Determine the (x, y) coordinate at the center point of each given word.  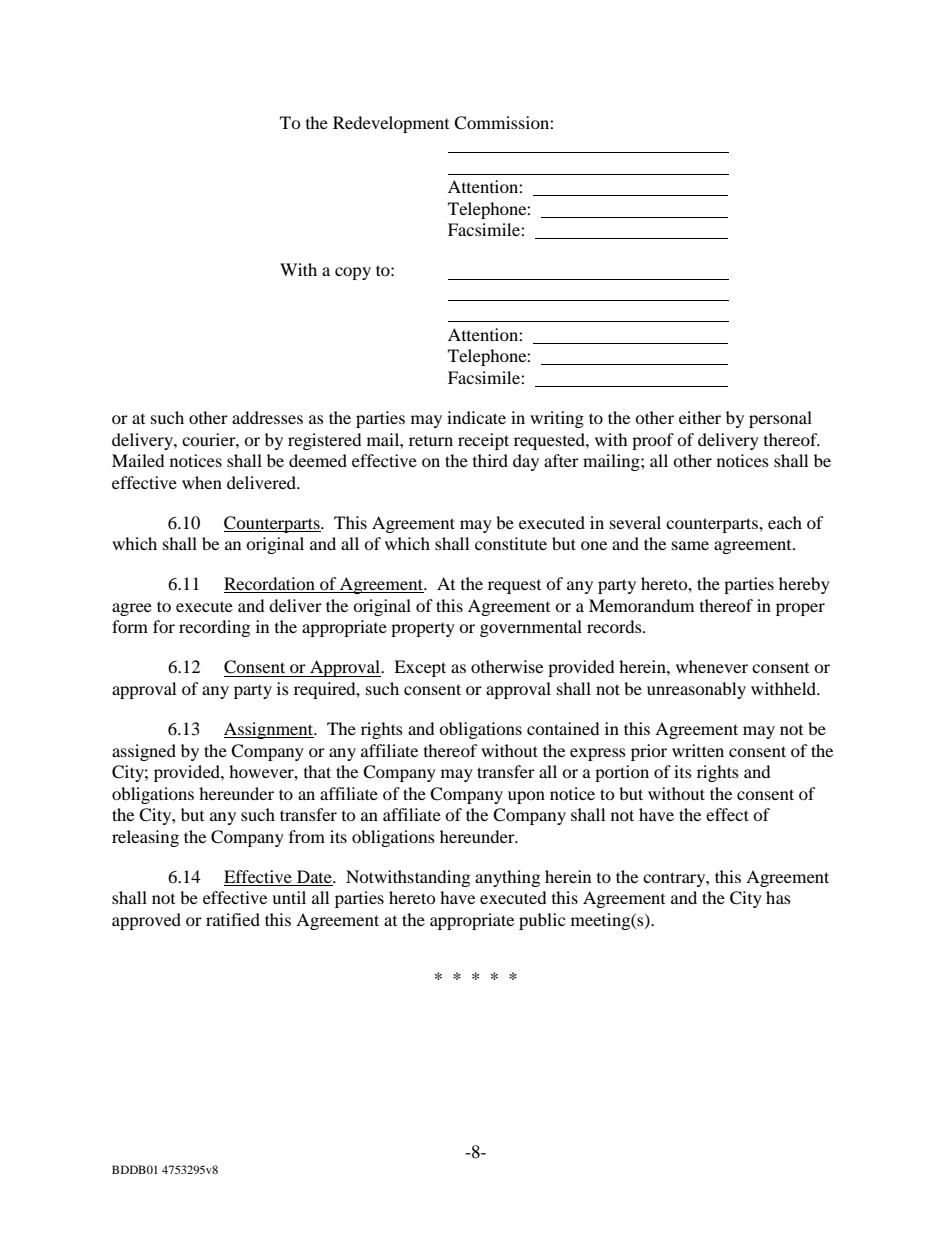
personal (780, 419)
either (700, 417)
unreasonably (696, 690)
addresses (267, 417)
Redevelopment (391, 124)
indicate (476, 417)
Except (420, 668)
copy (353, 273)
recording (214, 628)
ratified (233, 919)
